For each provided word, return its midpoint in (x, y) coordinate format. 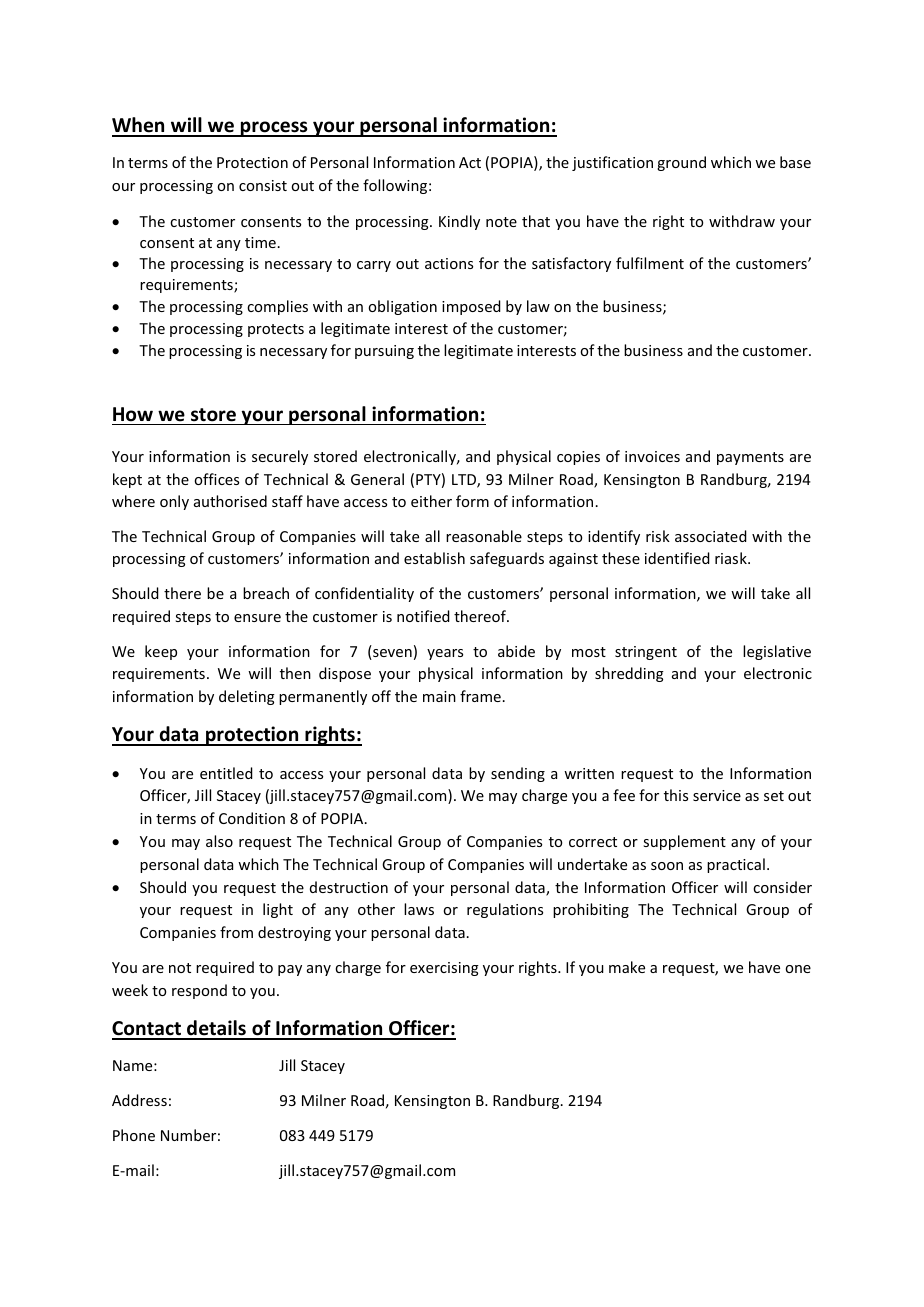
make (627, 967)
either (431, 501)
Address (139, 1100)
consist (263, 185)
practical (736, 865)
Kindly (459, 222)
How (133, 414)
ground (681, 163)
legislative (777, 652)
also (219, 841)
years (445, 654)
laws (419, 909)
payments (750, 458)
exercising (444, 969)
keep (161, 652)
